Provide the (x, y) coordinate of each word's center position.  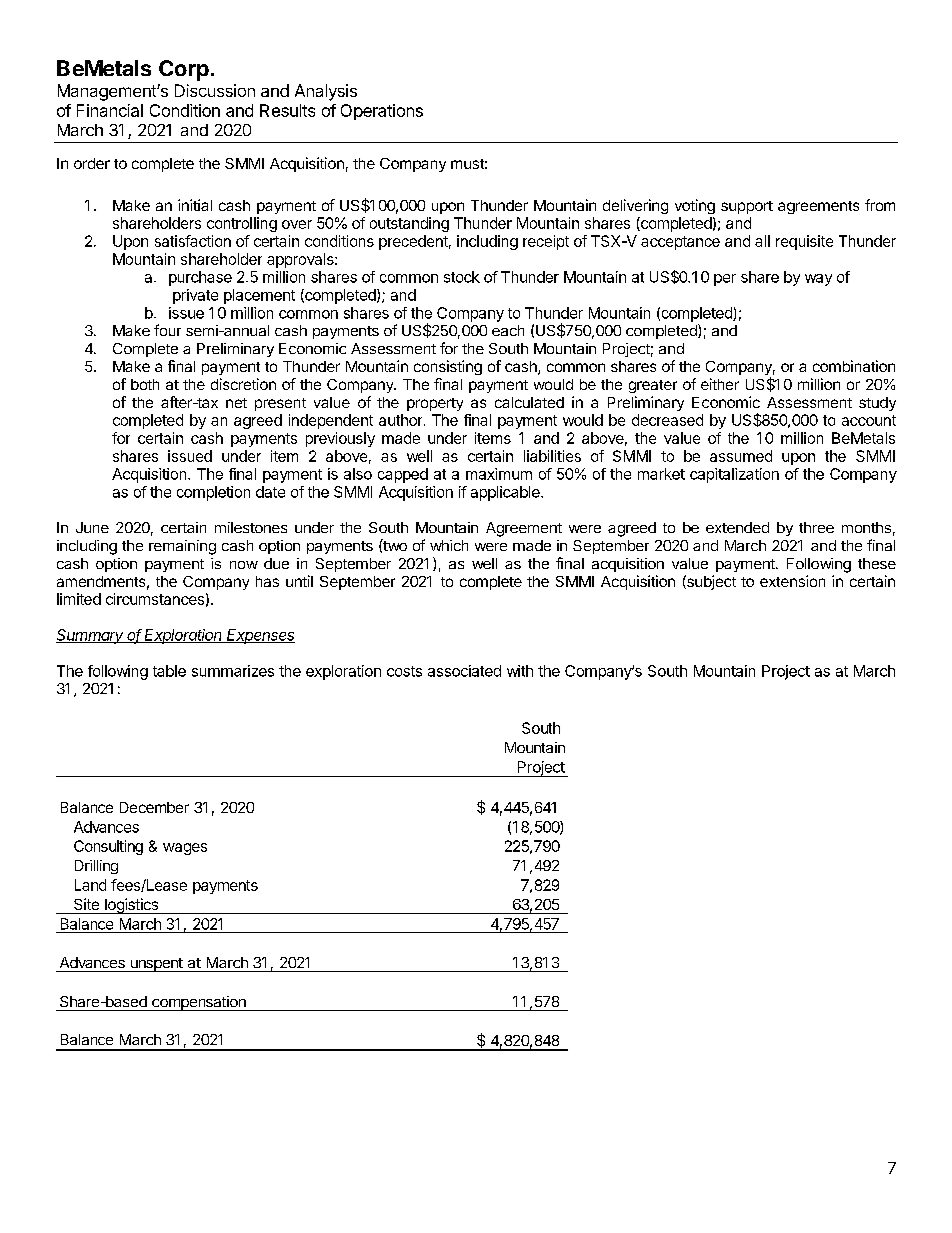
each (508, 330)
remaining (182, 547)
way (818, 280)
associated (464, 671)
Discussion (215, 90)
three (816, 527)
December (154, 807)
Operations (382, 112)
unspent (156, 965)
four (167, 330)
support (747, 207)
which (449, 545)
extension (792, 581)
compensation (199, 1003)
